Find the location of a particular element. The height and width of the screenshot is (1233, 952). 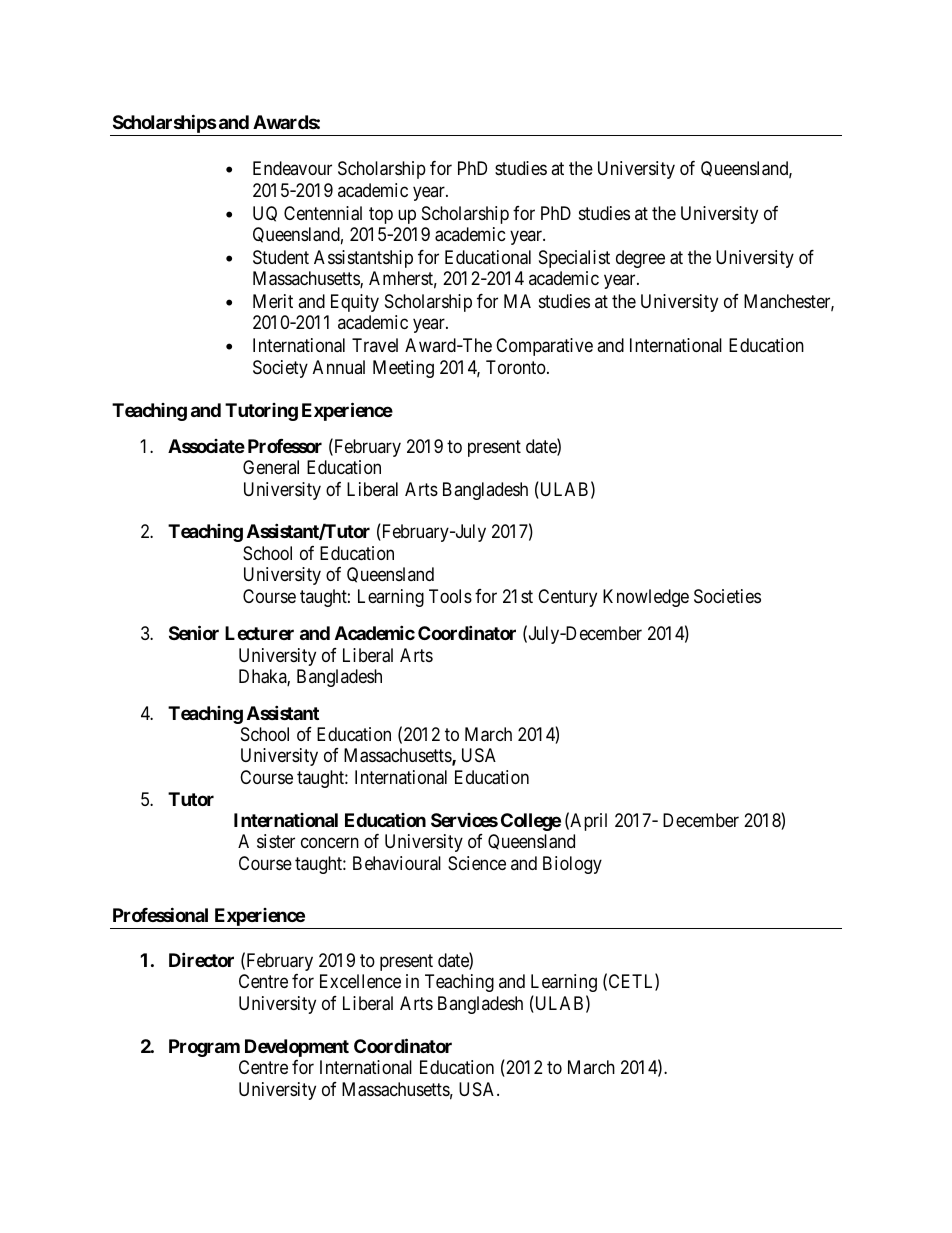

Lecturer is located at coordinates (259, 633).
